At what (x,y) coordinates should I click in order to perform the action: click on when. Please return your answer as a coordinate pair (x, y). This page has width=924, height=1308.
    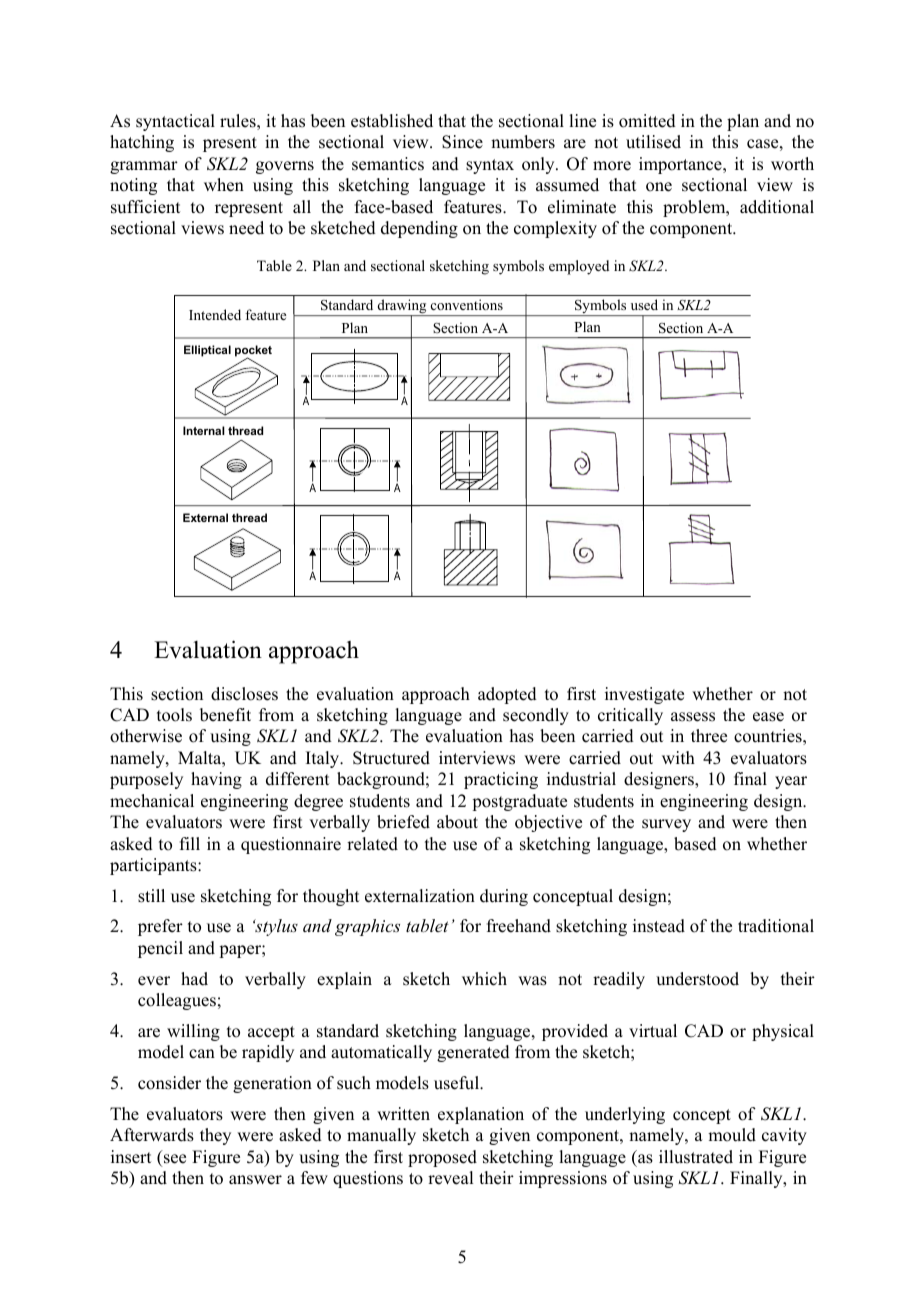
    Looking at the image, I should click on (224, 185).
